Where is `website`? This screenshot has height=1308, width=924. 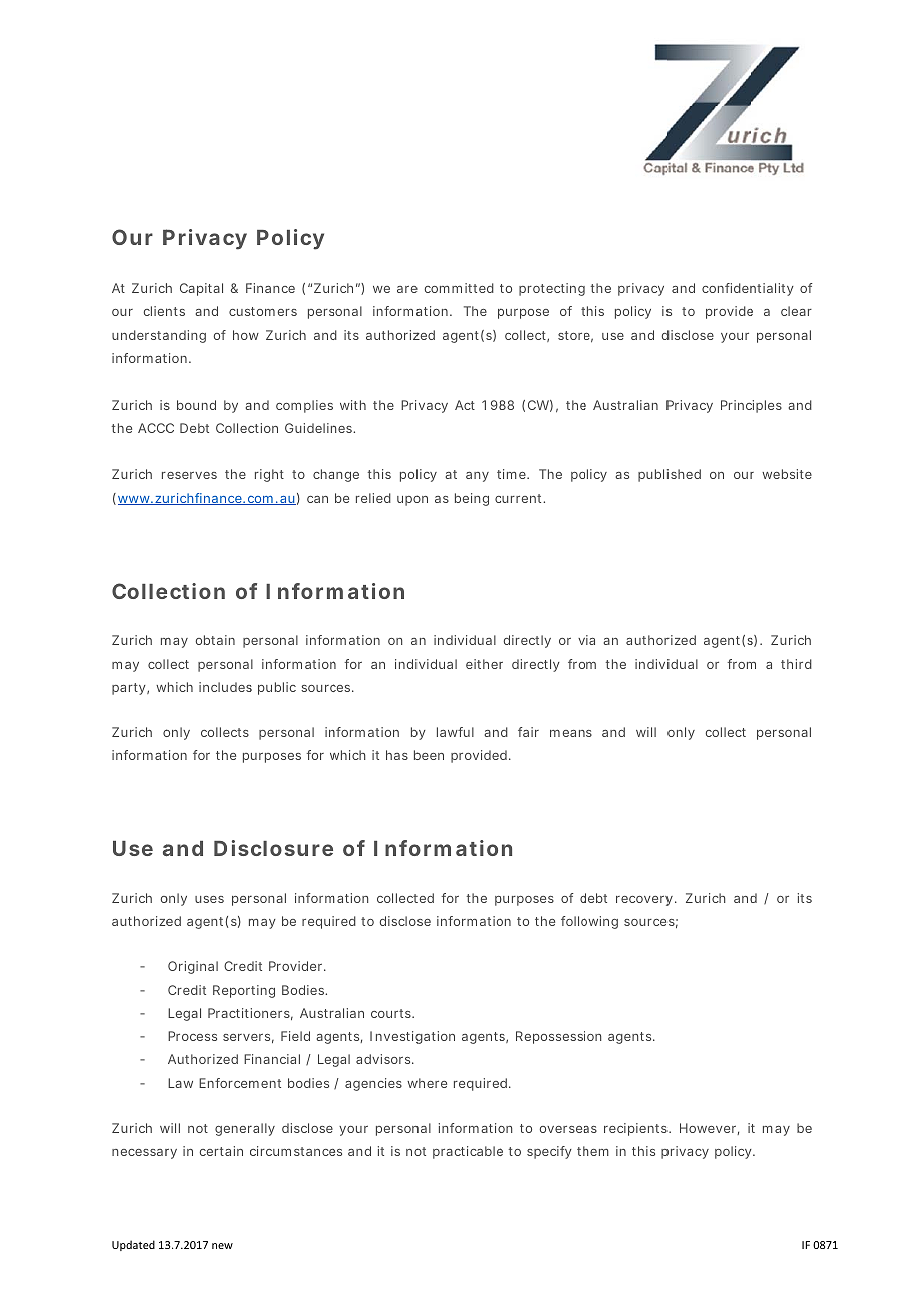 website is located at coordinates (787, 474).
